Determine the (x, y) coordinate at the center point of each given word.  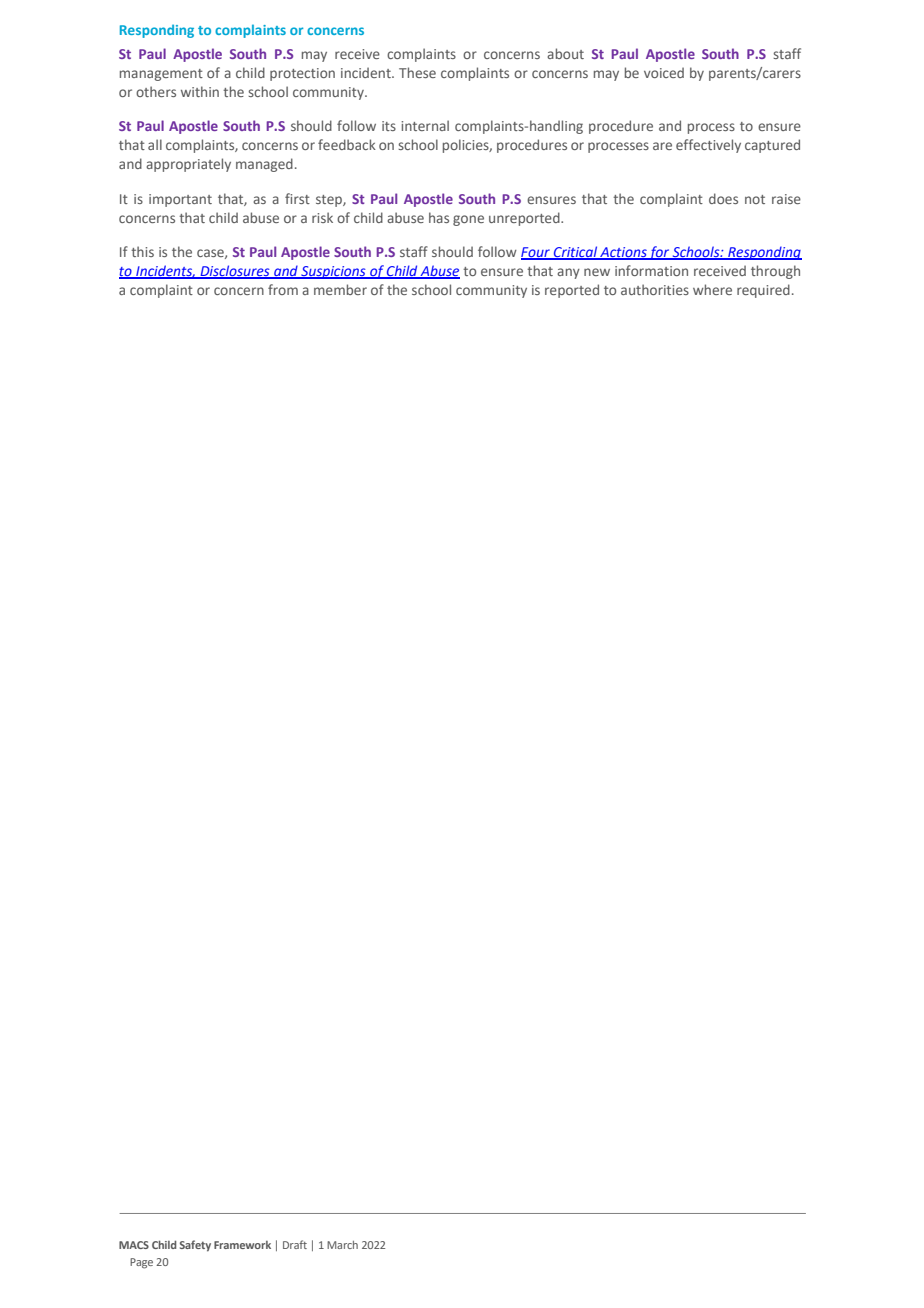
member (340, 289)
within (200, 91)
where (712, 289)
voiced (664, 72)
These (417, 72)
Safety (195, 1246)
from (283, 289)
